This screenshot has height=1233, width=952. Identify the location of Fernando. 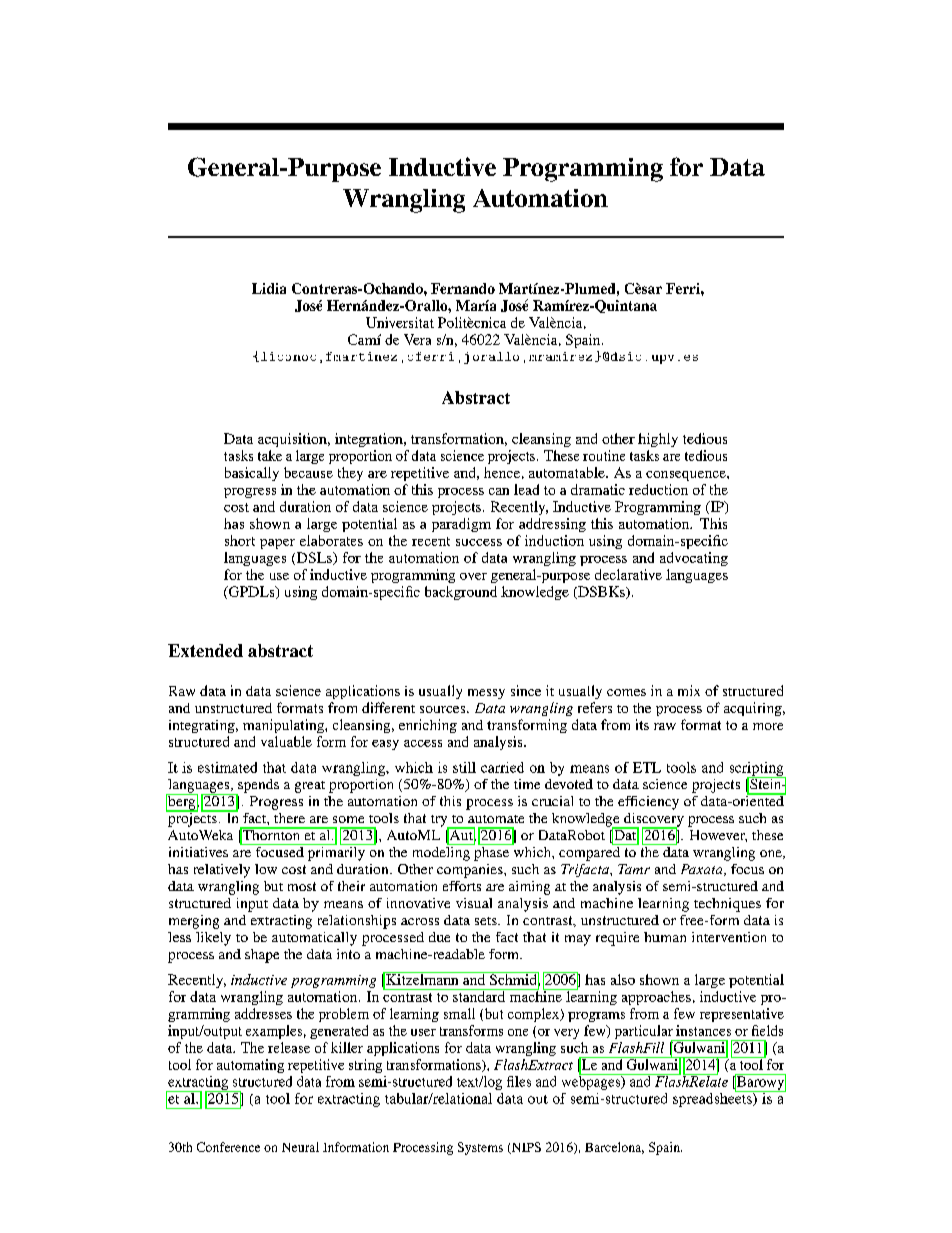
(463, 288).
